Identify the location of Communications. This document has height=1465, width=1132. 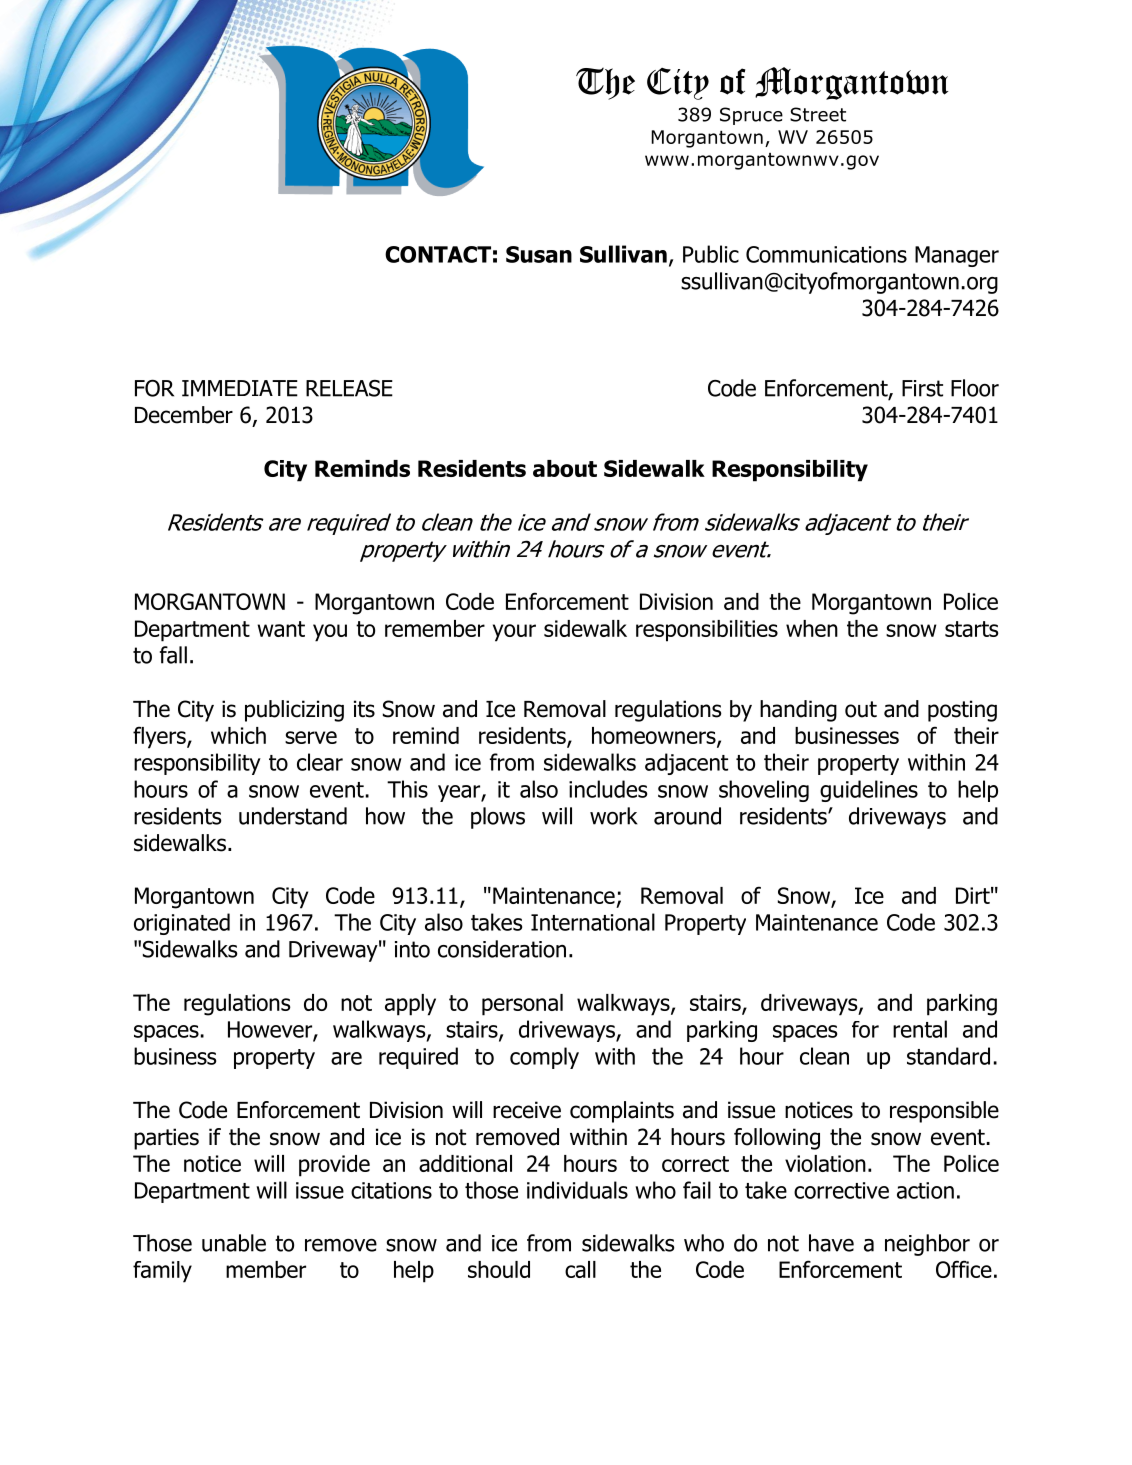
(826, 254).
